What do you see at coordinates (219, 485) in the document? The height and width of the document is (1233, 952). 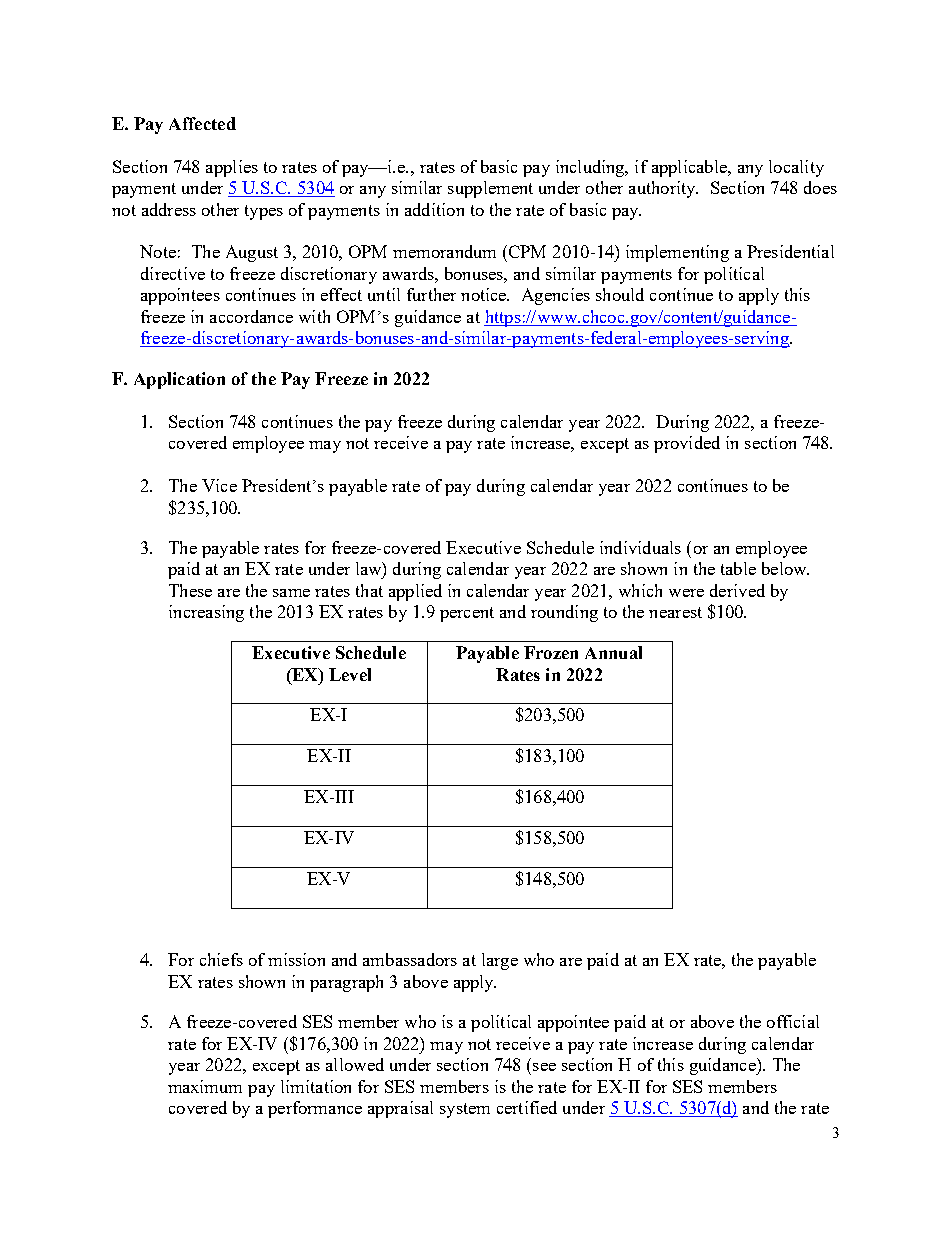 I see `Vice` at bounding box center [219, 485].
